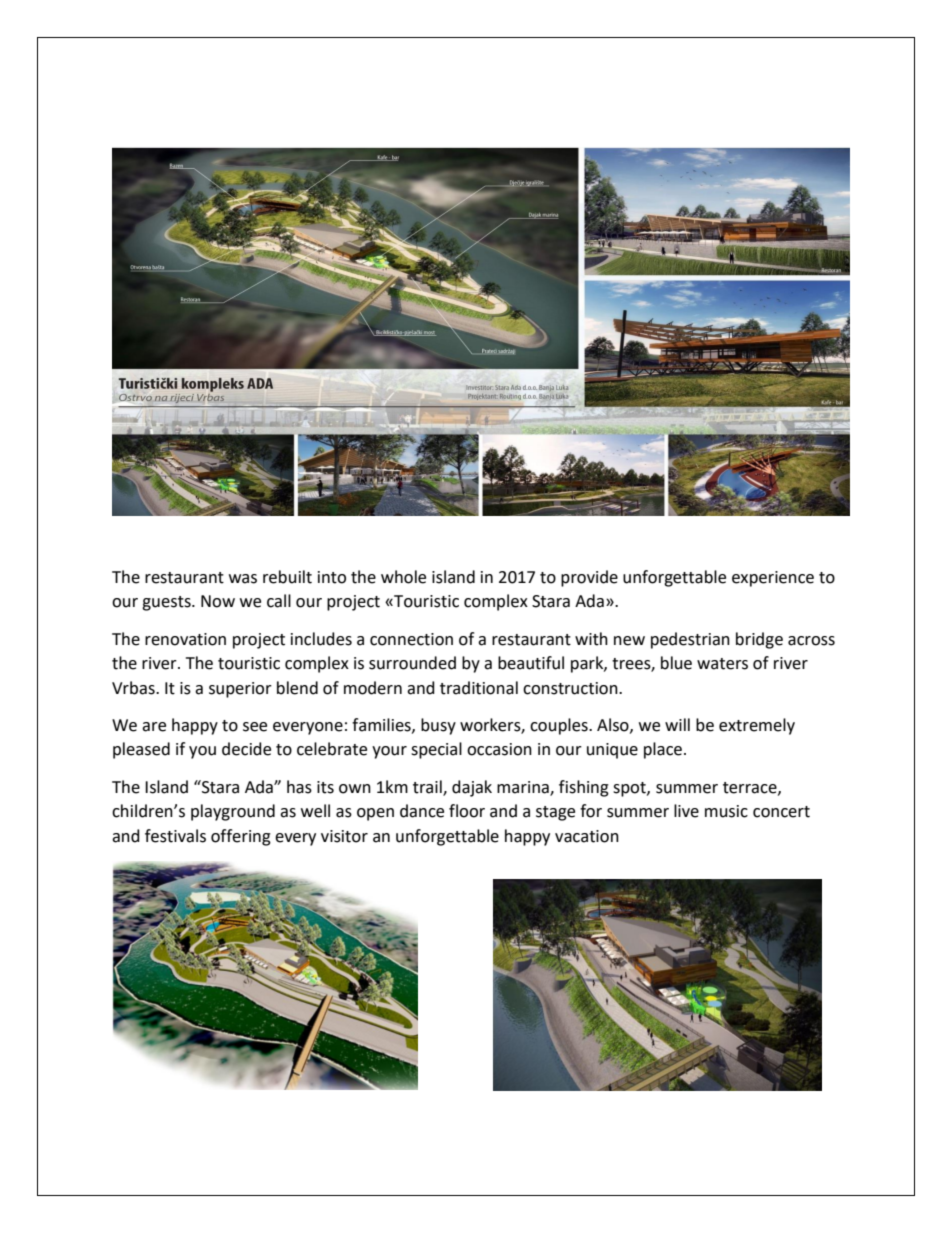 The width and height of the document is (952, 1233). Describe the element at coordinates (243, 579) in the document. I see `was` at that location.
